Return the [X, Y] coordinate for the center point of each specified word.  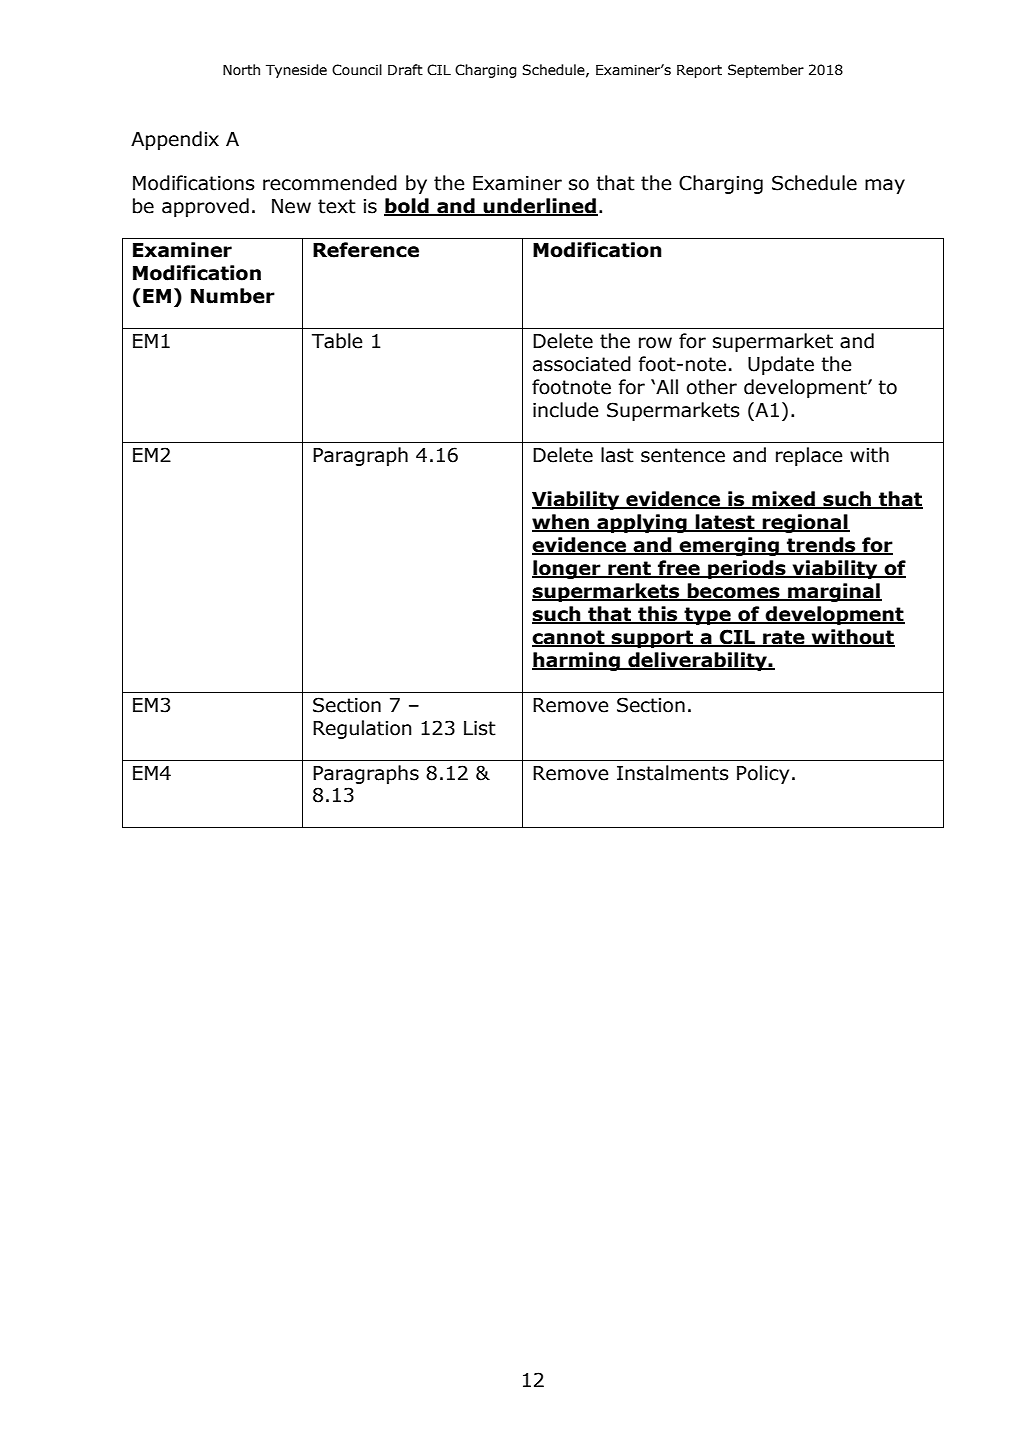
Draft [405, 70]
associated [582, 364]
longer [567, 569]
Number [233, 296]
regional [805, 523]
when [561, 523]
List [480, 728]
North [241, 70]
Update [781, 365]
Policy [763, 774]
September [766, 71]
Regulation [362, 729]
